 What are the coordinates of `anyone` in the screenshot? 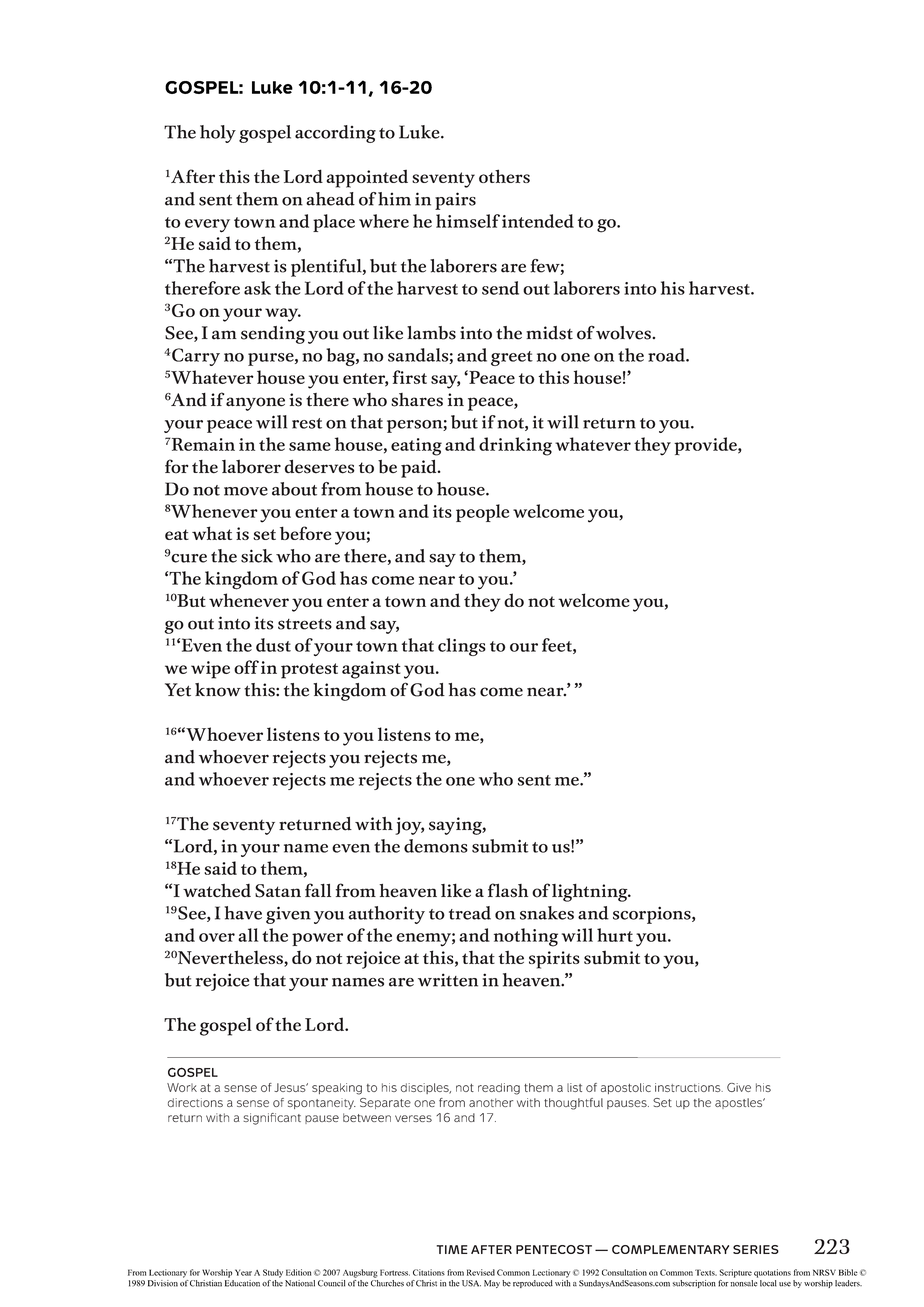 It's located at (255, 404).
